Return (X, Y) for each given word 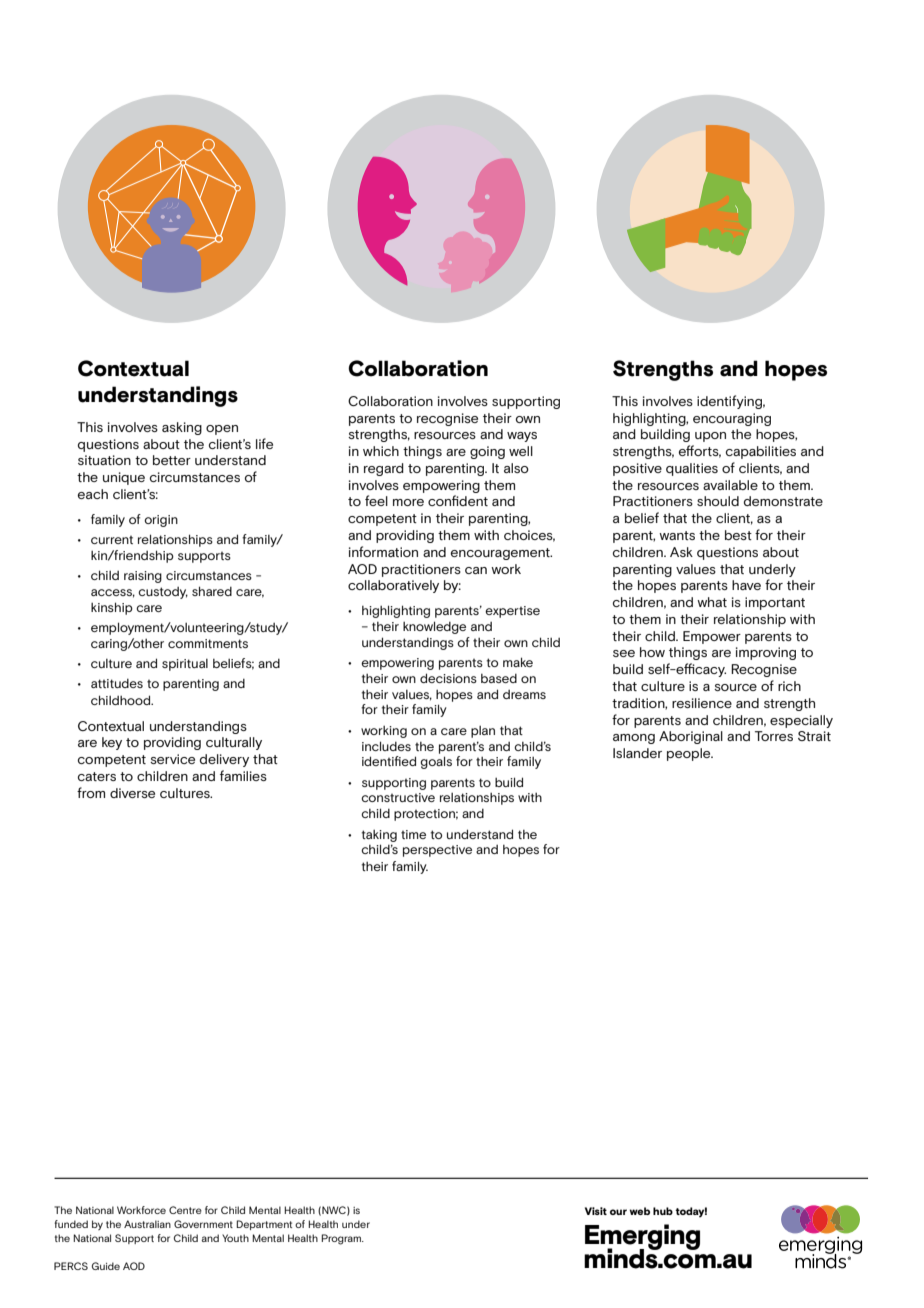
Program (342, 1239)
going (487, 452)
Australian (147, 1224)
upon (710, 437)
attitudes (117, 683)
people (690, 754)
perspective (437, 851)
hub (663, 1211)
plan (483, 732)
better (172, 460)
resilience (702, 703)
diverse (132, 793)
